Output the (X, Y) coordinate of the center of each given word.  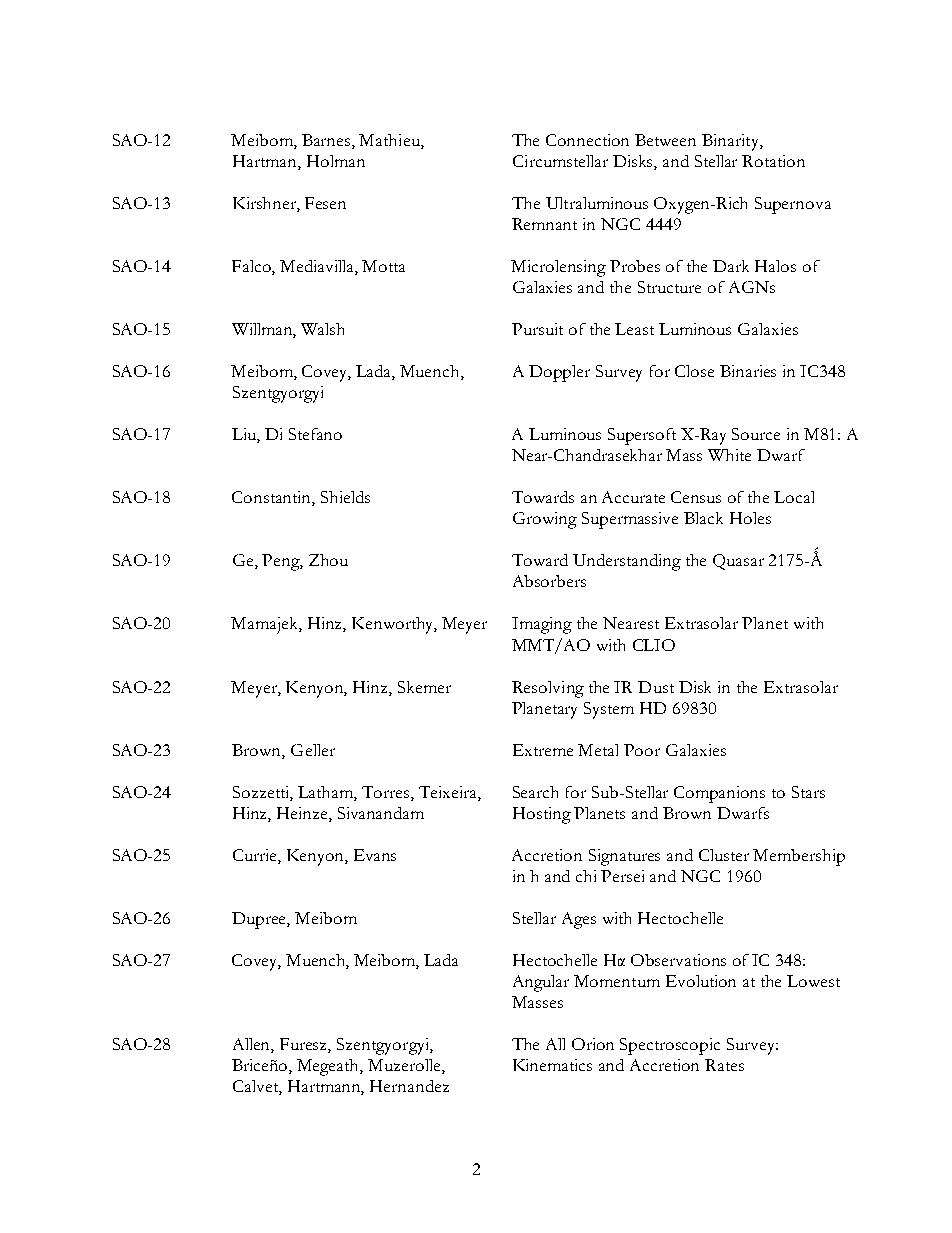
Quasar (738, 562)
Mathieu (390, 141)
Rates (724, 1065)
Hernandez (409, 1086)
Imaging (542, 625)
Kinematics (552, 1065)
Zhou (328, 560)
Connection (587, 140)
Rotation (773, 161)
